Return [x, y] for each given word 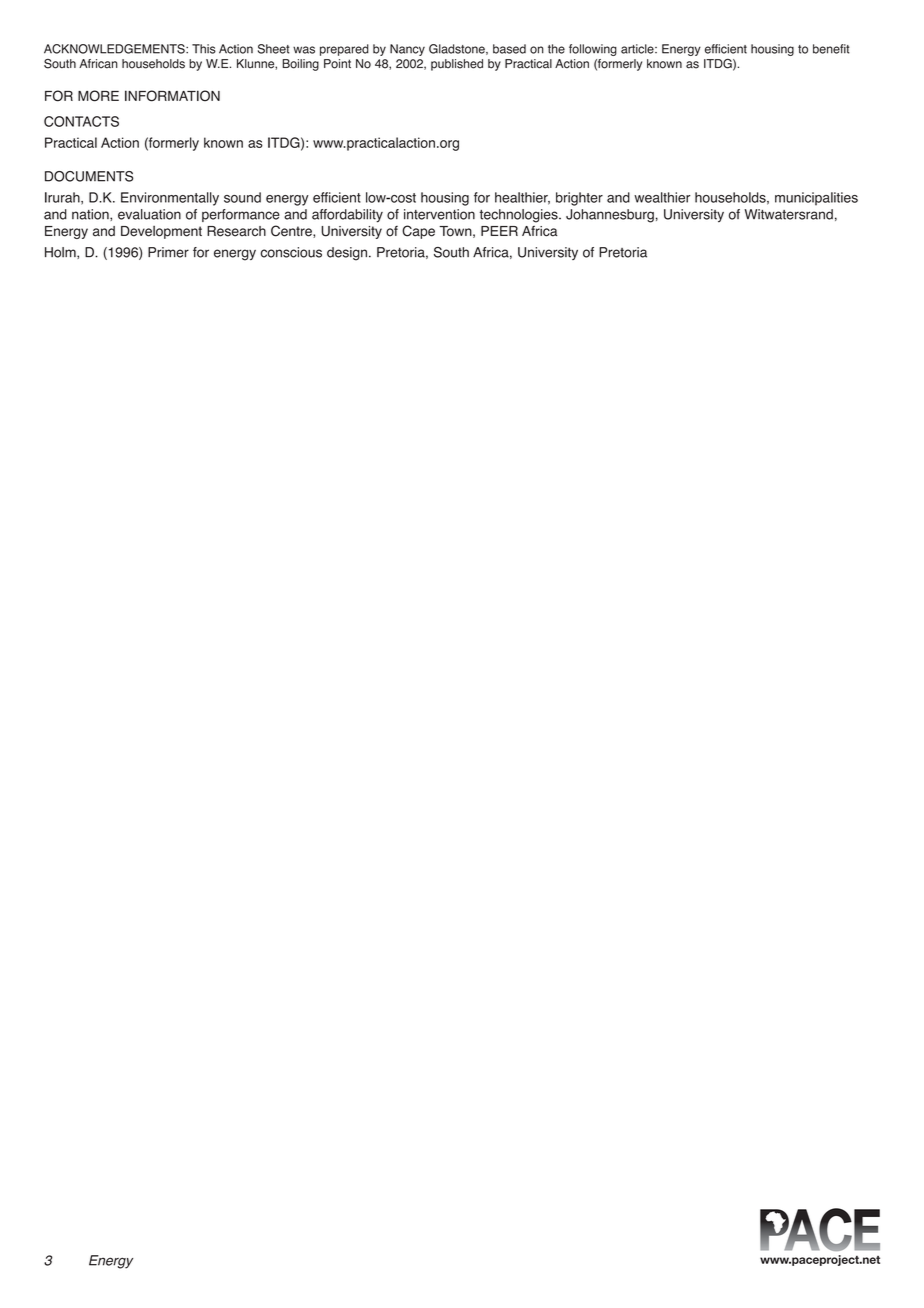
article [638, 49]
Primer [168, 252]
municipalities [816, 199]
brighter [579, 199]
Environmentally [170, 199]
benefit [831, 49]
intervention [439, 214]
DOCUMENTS [89, 176]
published [457, 65]
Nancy [407, 50]
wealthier [662, 197]
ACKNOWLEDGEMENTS [115, 49]
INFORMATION [172, 96]
